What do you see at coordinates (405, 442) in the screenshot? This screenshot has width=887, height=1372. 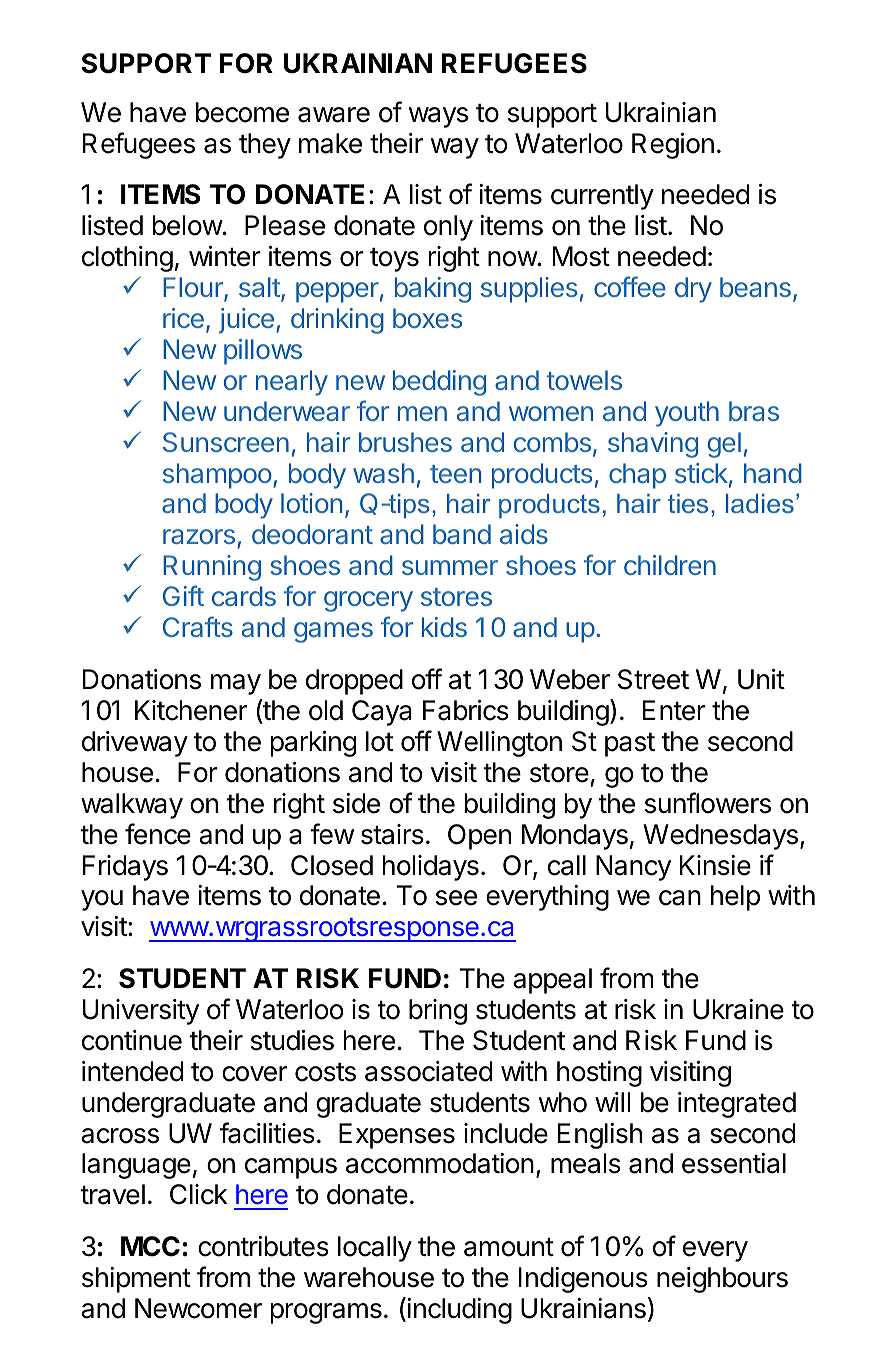 I see `brushes` at bounding box center [405, 442].
